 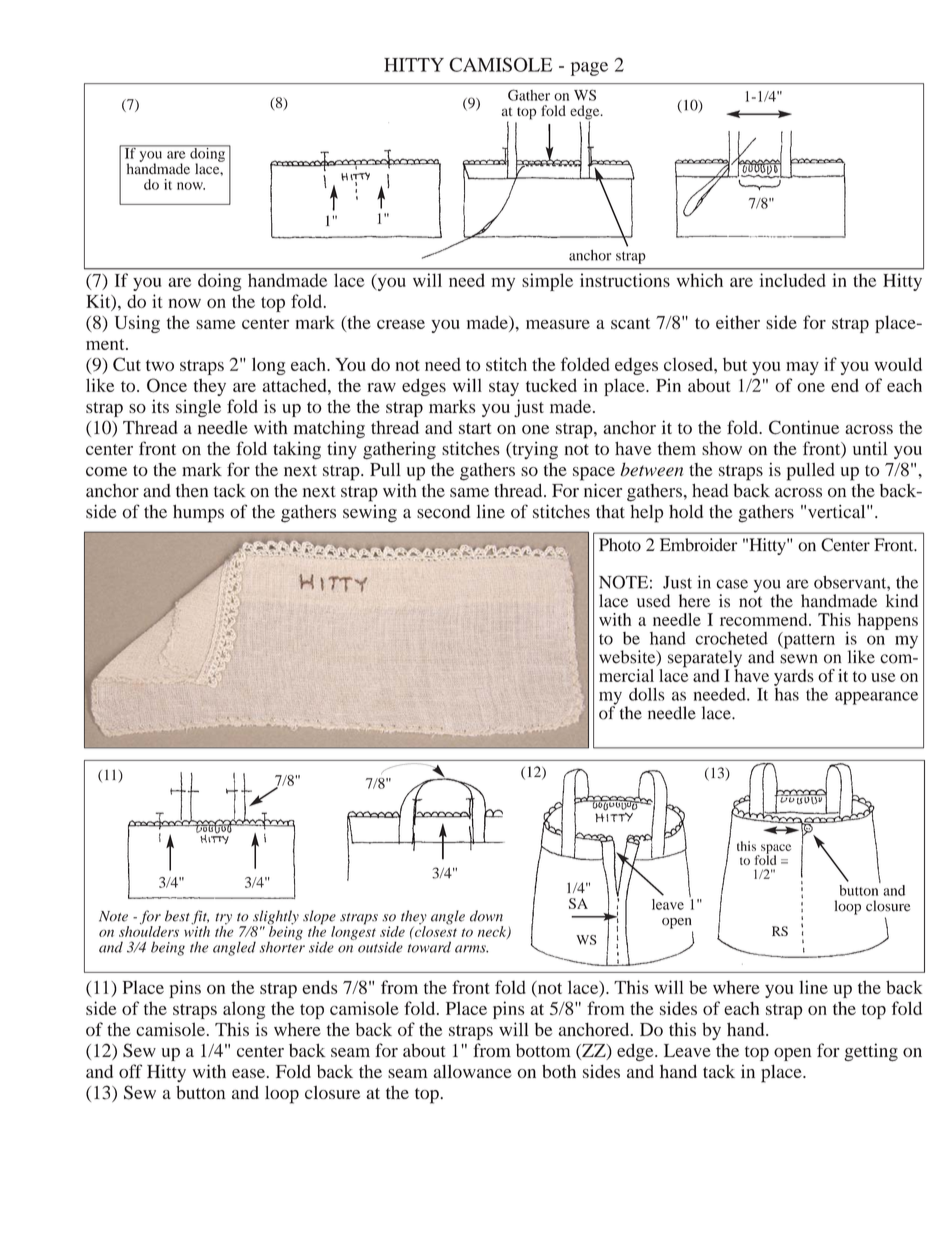 I want to click on included, so click(x=793, y=280).
